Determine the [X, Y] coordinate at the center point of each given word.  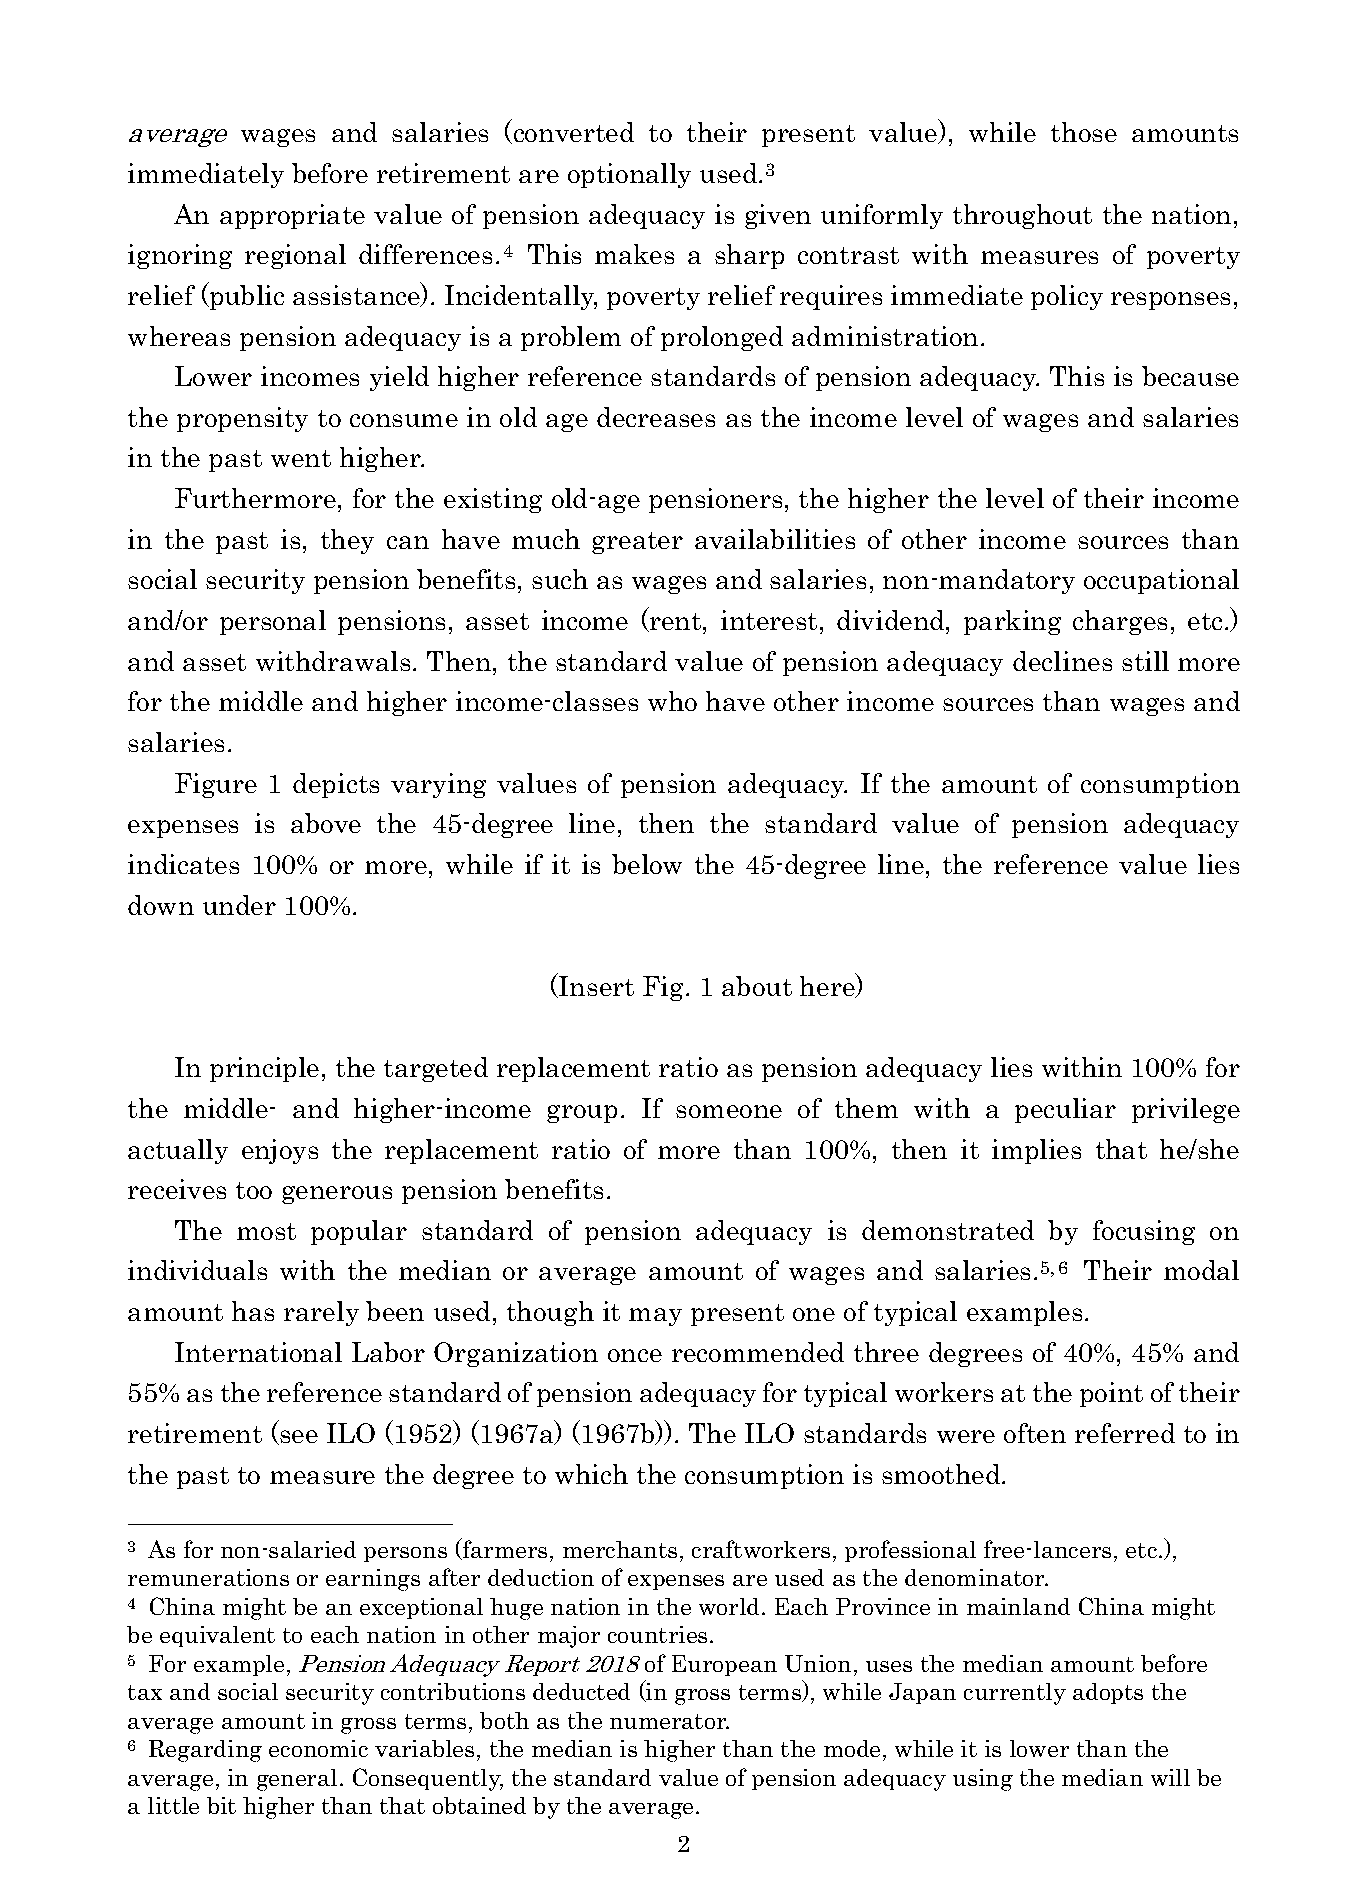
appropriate [292, 216]
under [239, 905]
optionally [629, 175]
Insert [595, 987]
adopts [1108, 1693]
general [297, 1780]
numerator [669, 1721]
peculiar [1065, 1110]
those [1084, 132]
